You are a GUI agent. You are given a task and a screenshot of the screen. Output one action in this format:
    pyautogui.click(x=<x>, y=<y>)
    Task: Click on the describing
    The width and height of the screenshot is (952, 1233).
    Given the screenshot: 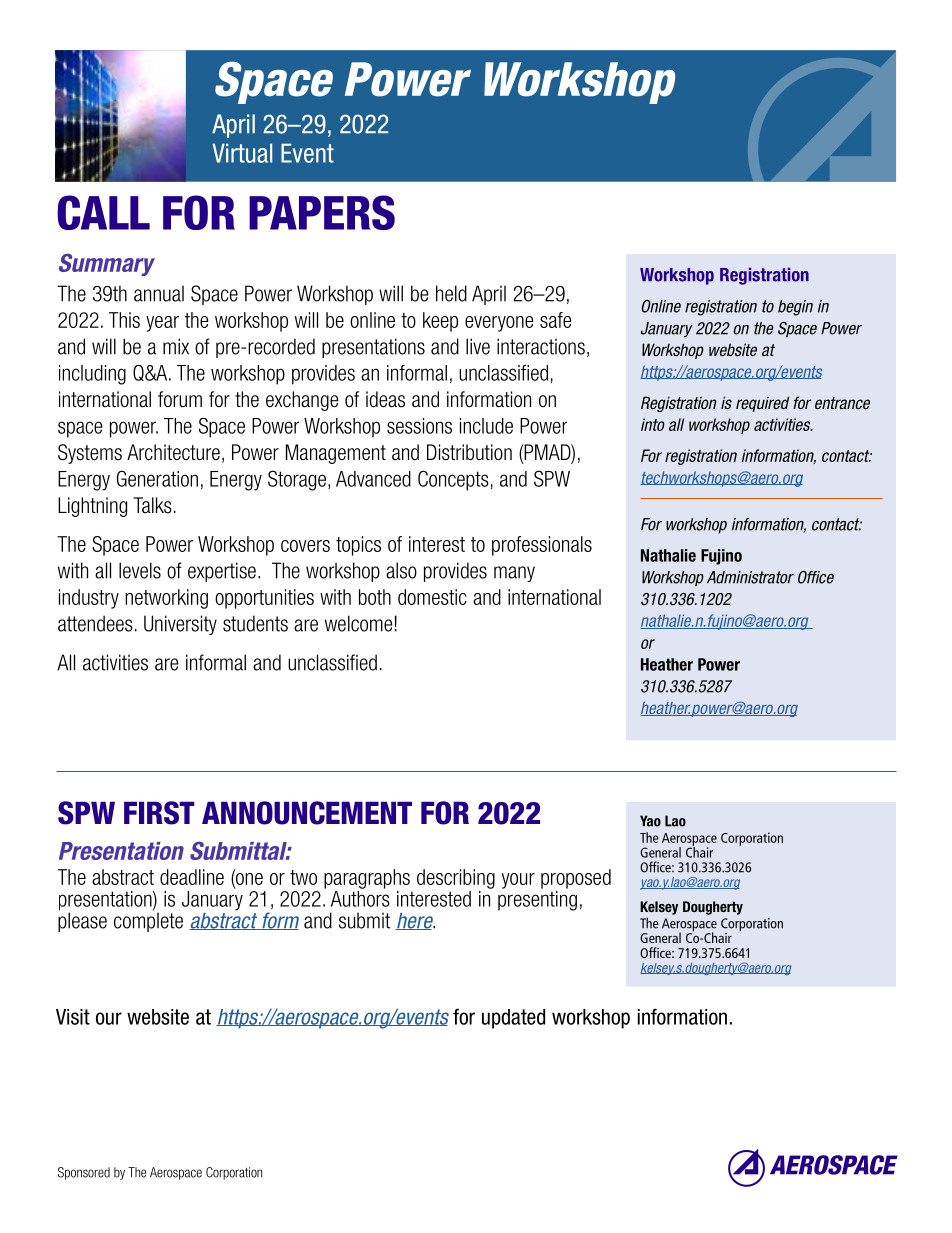 What is the action you would take?
    pyautogui.click(x=456, y=879)
